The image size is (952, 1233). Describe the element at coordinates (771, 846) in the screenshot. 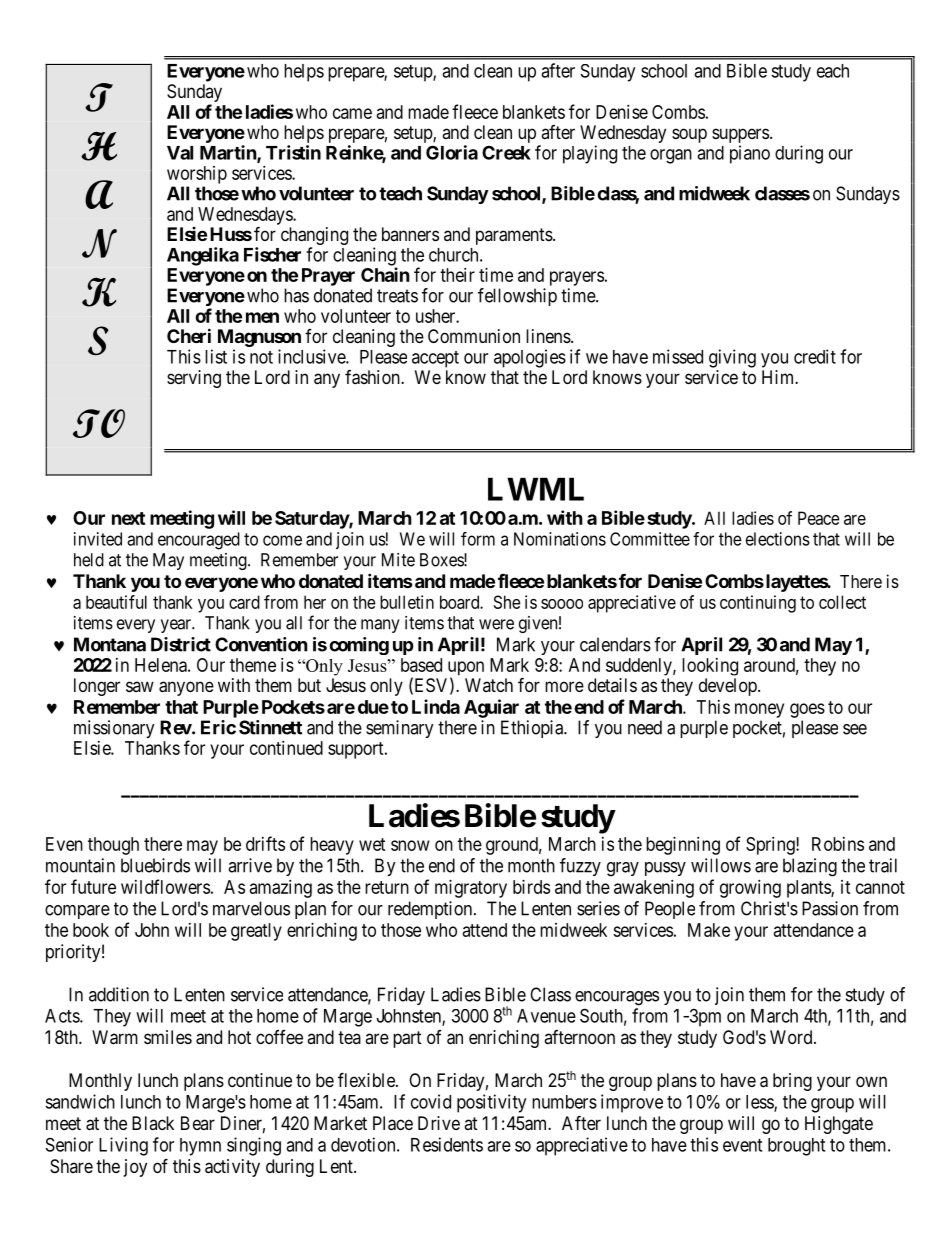

I see `Spring` at that location.
